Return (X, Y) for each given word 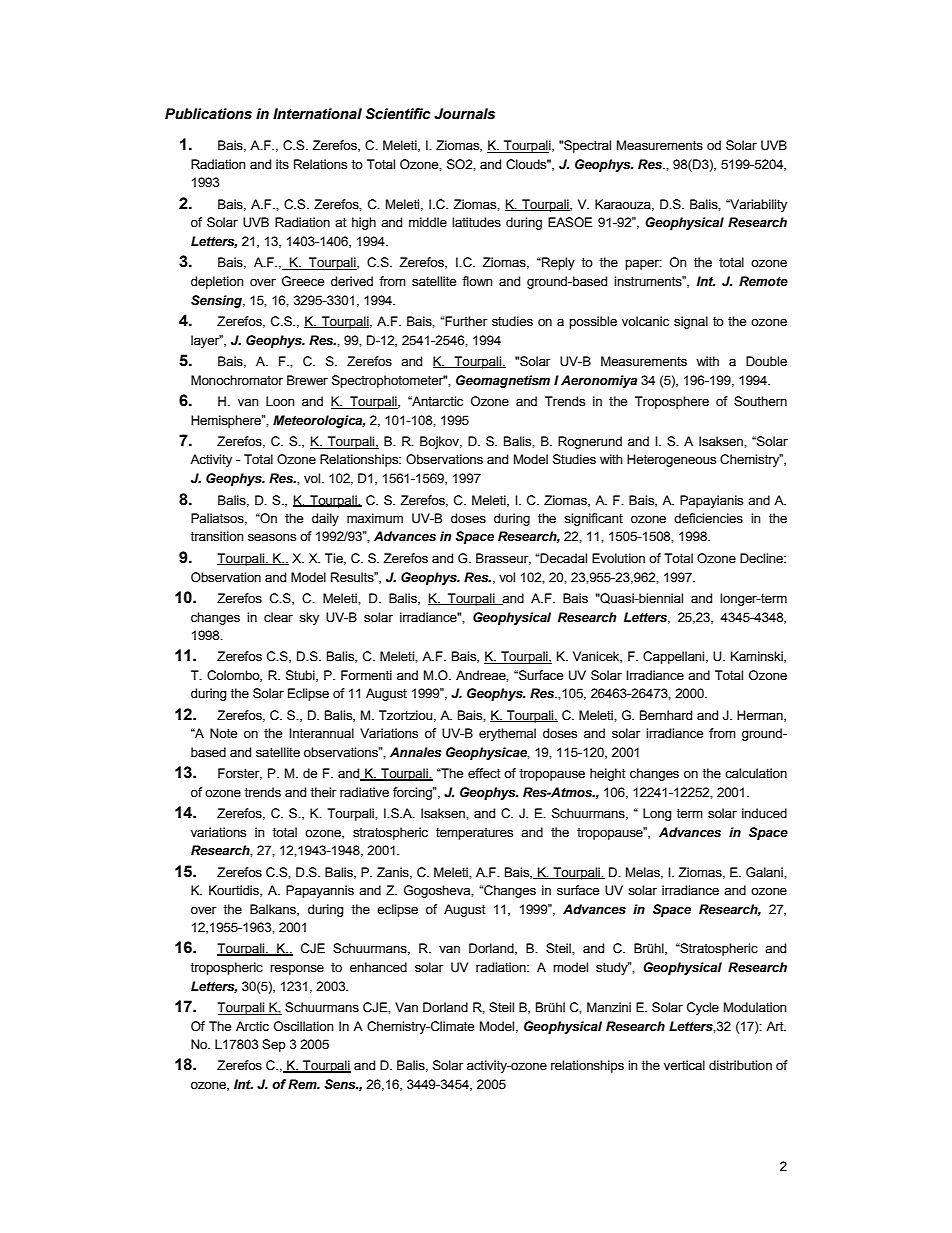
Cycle (703, 1008)
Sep (274, 1045)
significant (593, 519)
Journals (464, 114)
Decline (762, 558)
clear (278, 617)
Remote (763, 281)
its (282, 164)
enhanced (378, 967)
